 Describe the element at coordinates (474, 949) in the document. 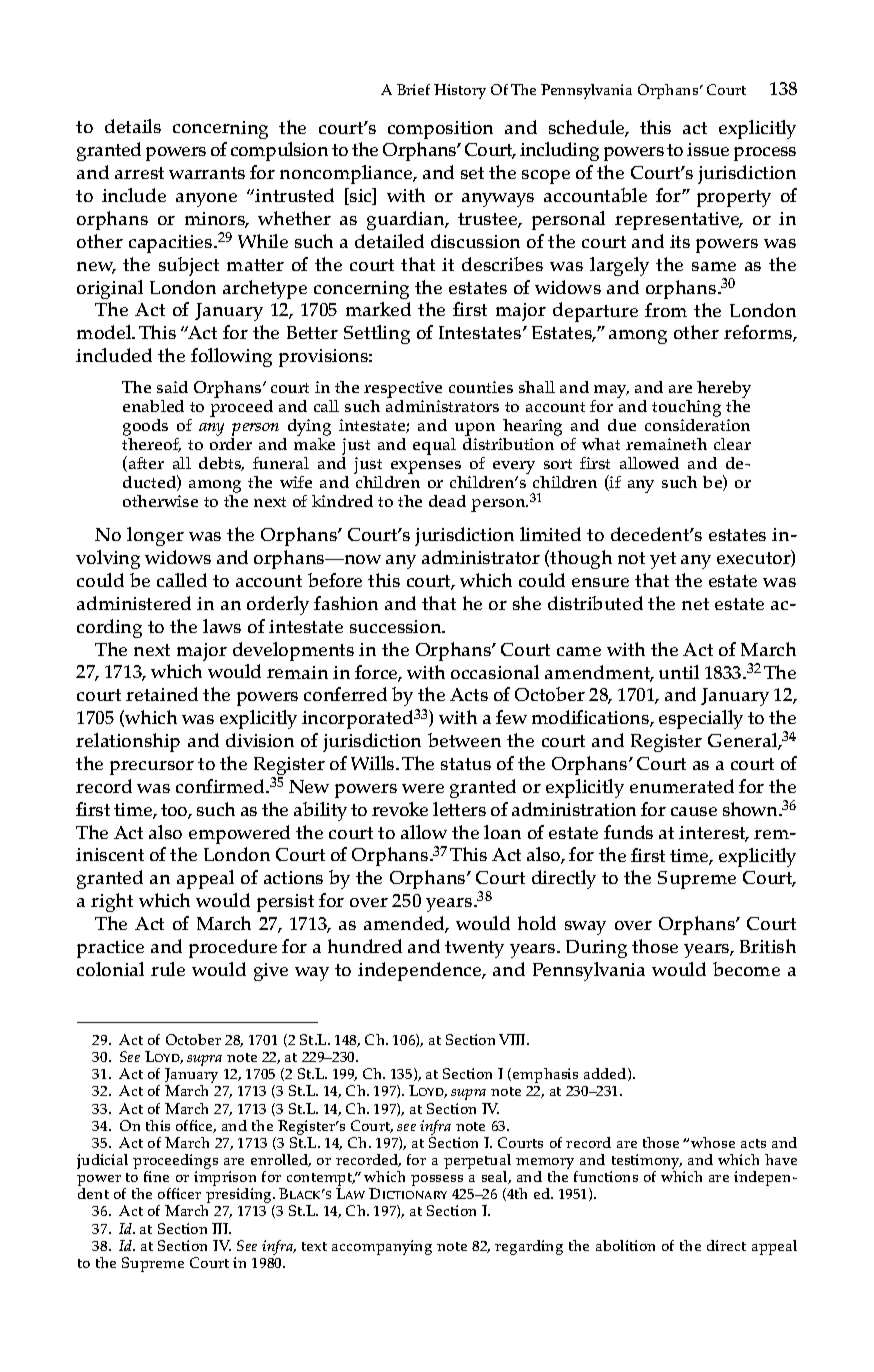

I see `twenty` at that location.
